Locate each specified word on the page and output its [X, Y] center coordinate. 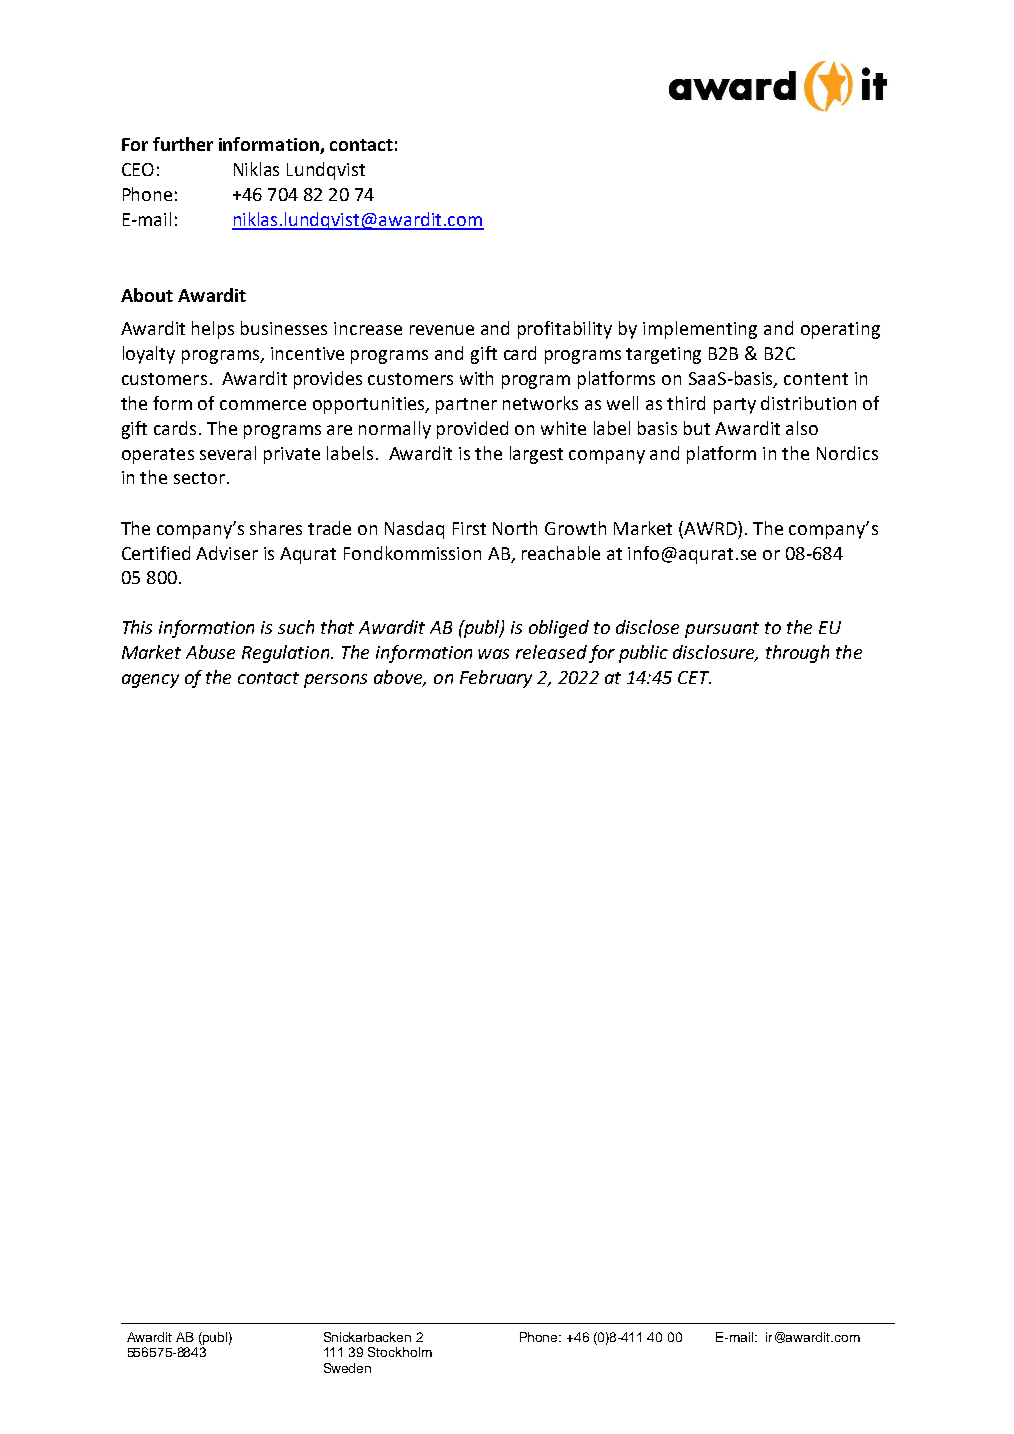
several [228, 453]
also [802, 428]
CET [694, 677]
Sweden [347, 1368]
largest [536, 455]
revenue [442, 330]
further [183, 144]
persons [335, 681]
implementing [700, 330]
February [496, 679]
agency [150, 681]
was [493, 654]
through [797, 654]
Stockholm [400, 1352]
